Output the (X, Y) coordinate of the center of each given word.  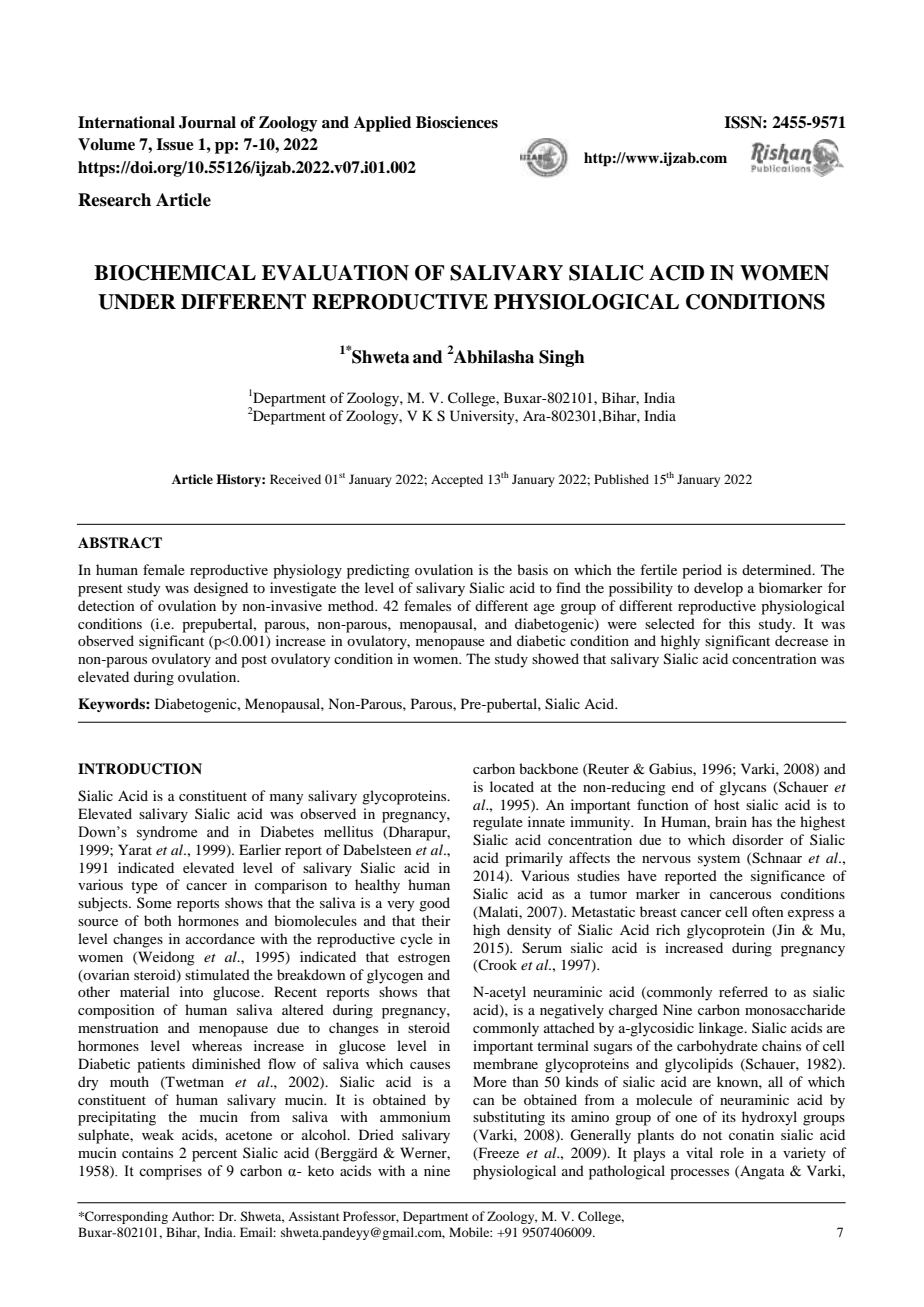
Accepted (457, 480)
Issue (175, 144)
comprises (170, 1172)
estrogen (424, 959)
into (191, 991)
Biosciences (457, 122)
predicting (378, 571)
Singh (562, 358)
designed (221, 589)
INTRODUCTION (140, 769)
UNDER (137, 302)
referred (743, 991)
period (702, 571)
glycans (742, 788)
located (512, 786)
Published (621, 479)
